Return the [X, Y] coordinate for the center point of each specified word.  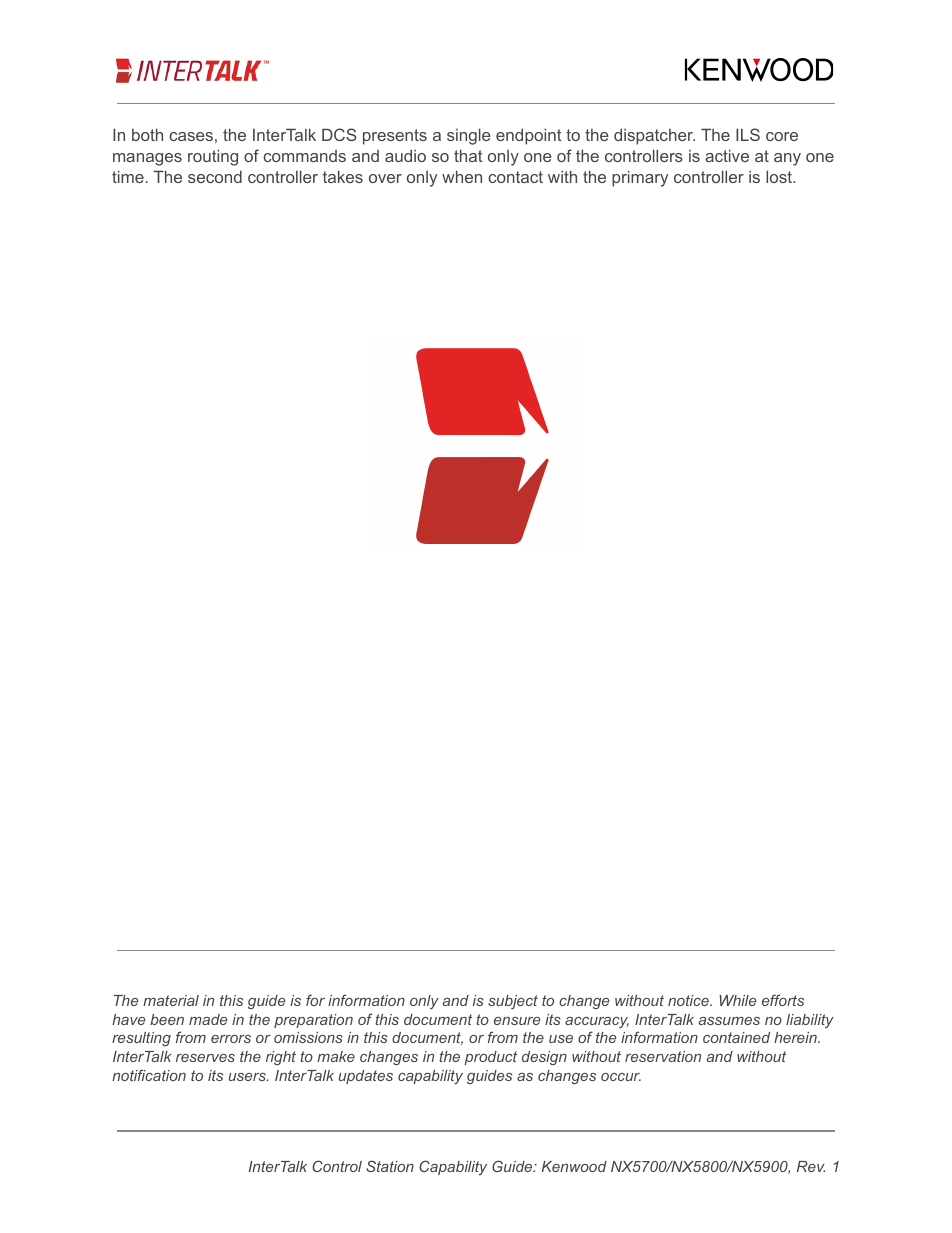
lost [780, 176]
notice [689, 1000]
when [462, 176]
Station [390, 1166]
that [468, 155]
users [248, 1077]
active [727, 155]
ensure [517, 1021]
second [215, 177]
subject [513, 1002]
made [208, 1019]
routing [213, 157]
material [171, 1000]
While [737, 1000]
